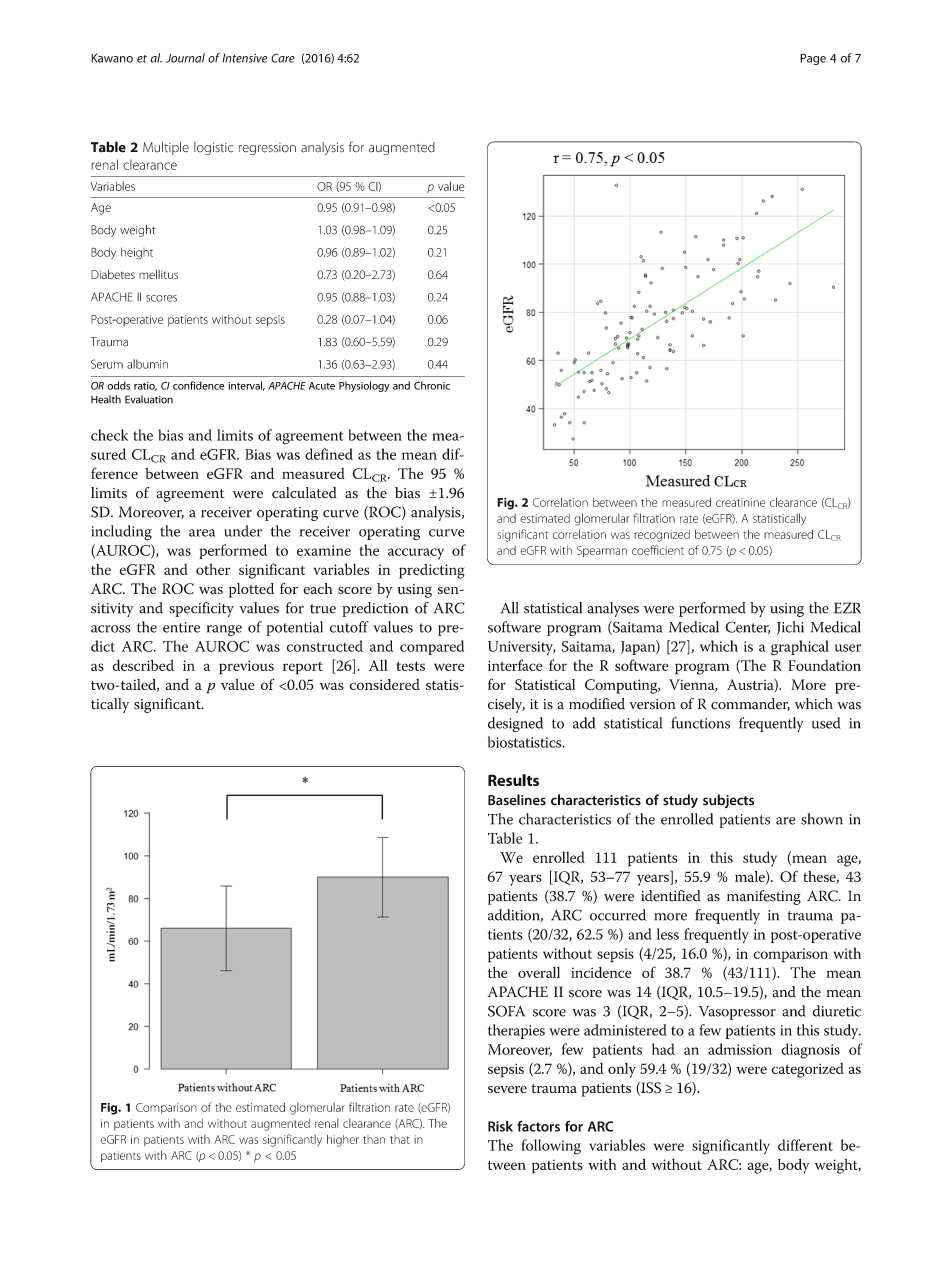 The width and height of the page is (952, 1265). Describe the element at coordinates (500, 1126) in the page. I see `Risk` at that location.
